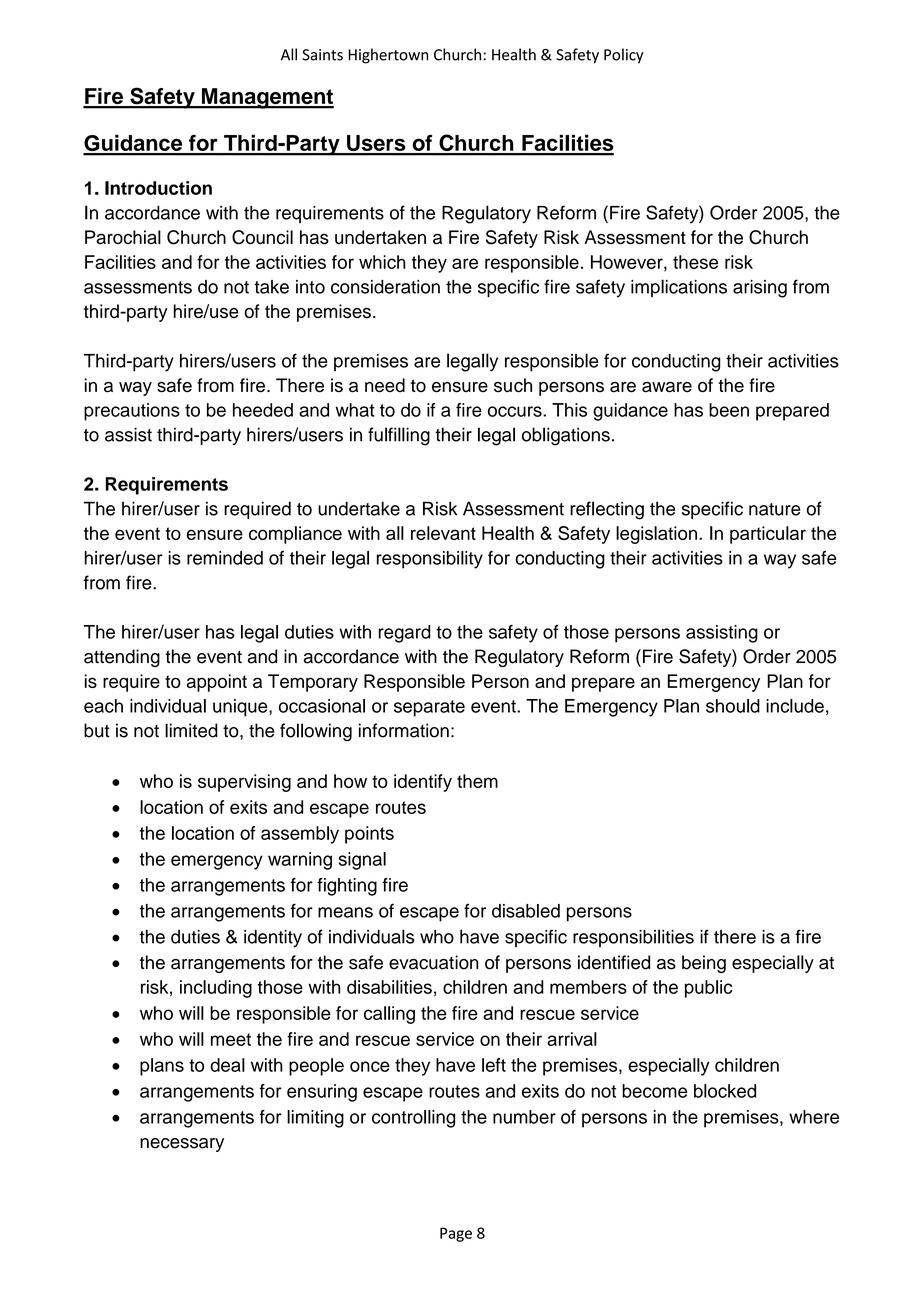 Image resolution: width=924 pixels, height=1308 pixels. I want to click on limited, so click(191, 730).
